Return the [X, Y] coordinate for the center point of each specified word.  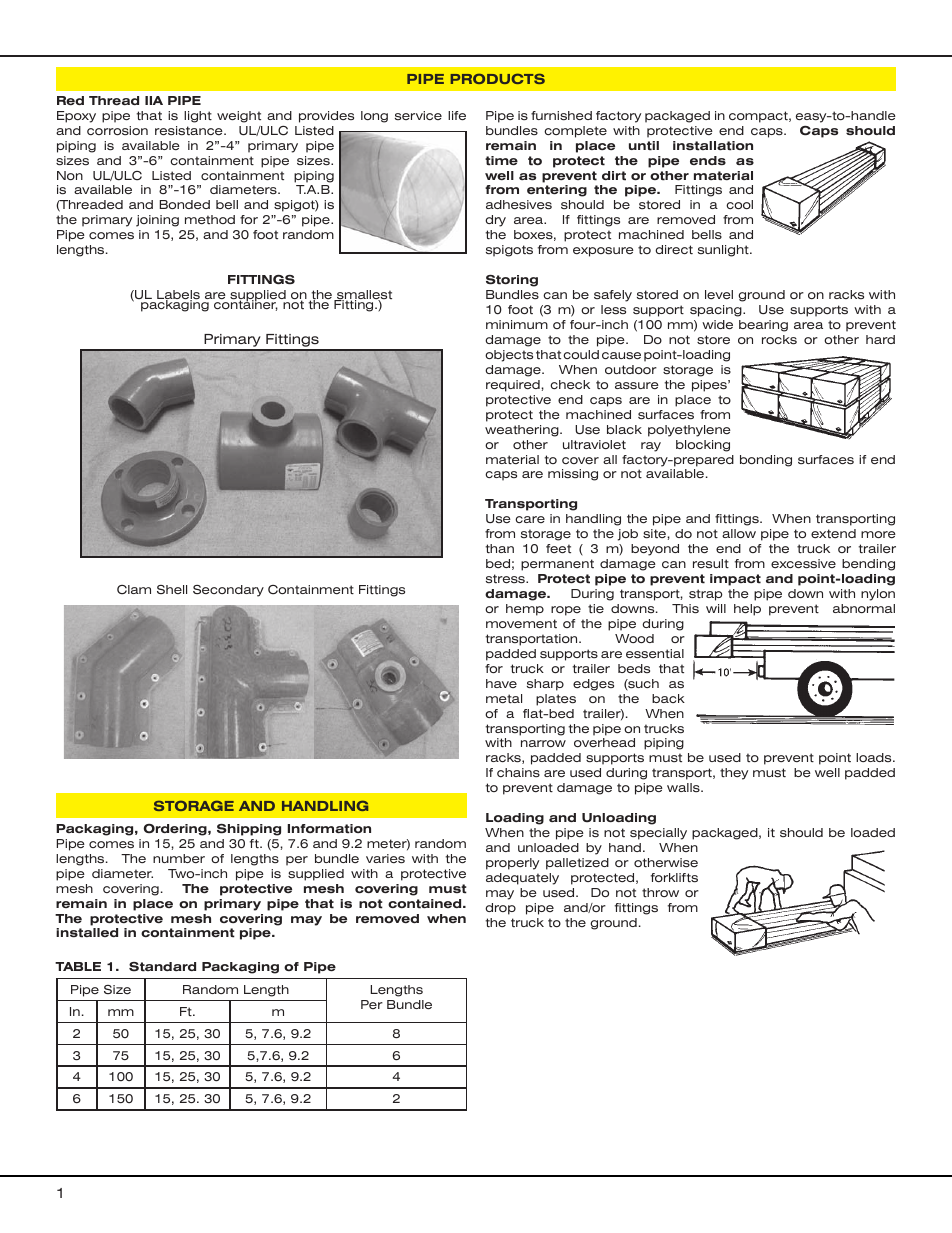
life [457, 115]
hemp [525, 610]
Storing [512, 281]
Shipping [249, 830]
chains [518, 772]
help [747, 610]
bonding [766, 461]
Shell [172, 589]
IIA [154, 100]
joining [157, 221]
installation [713, 146]
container [245, 304]
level [719, 294]
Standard [162, 967]
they [734, 774]
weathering [523, 431]
